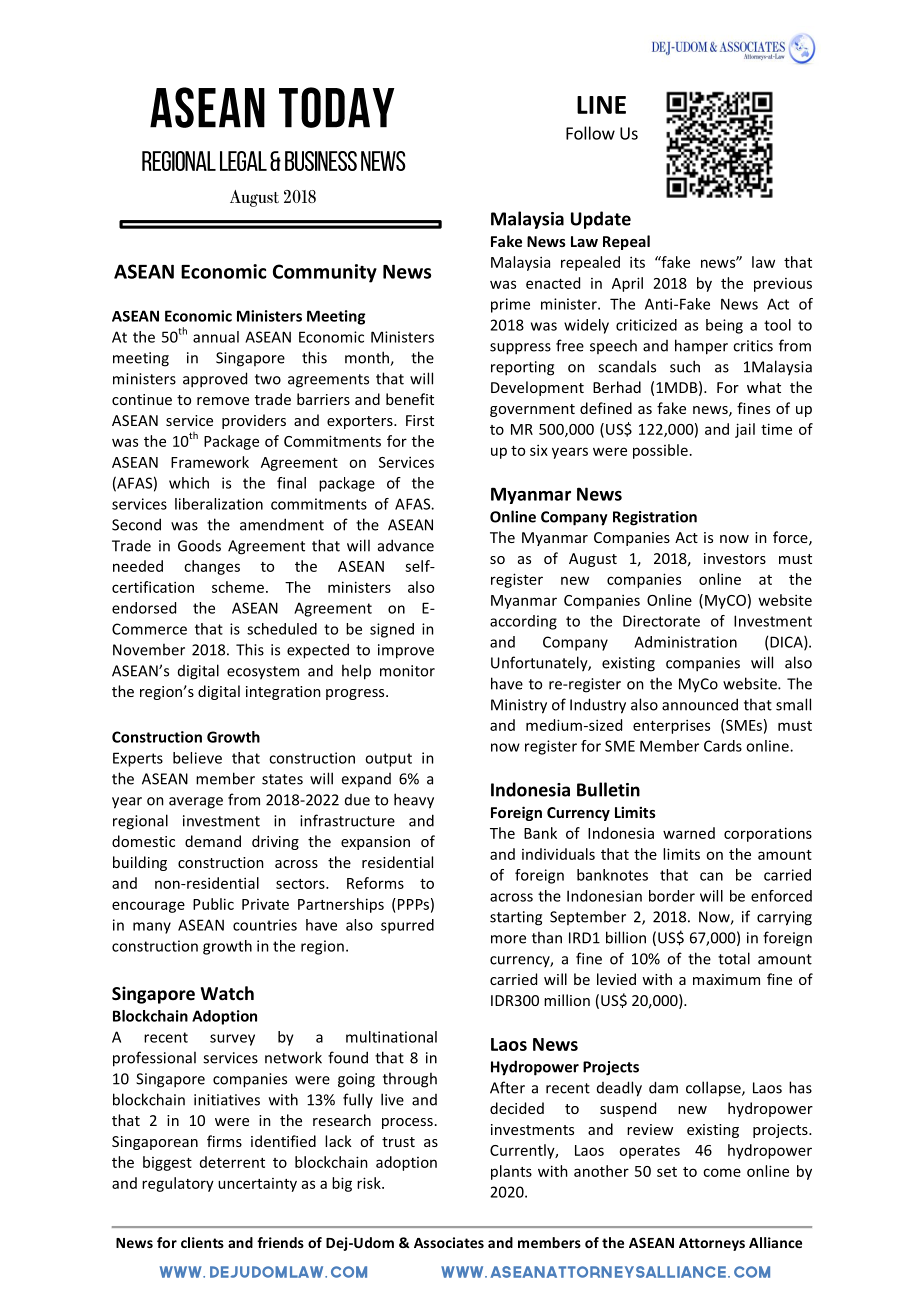  I want to click on liberalization, so click(219, 504).
